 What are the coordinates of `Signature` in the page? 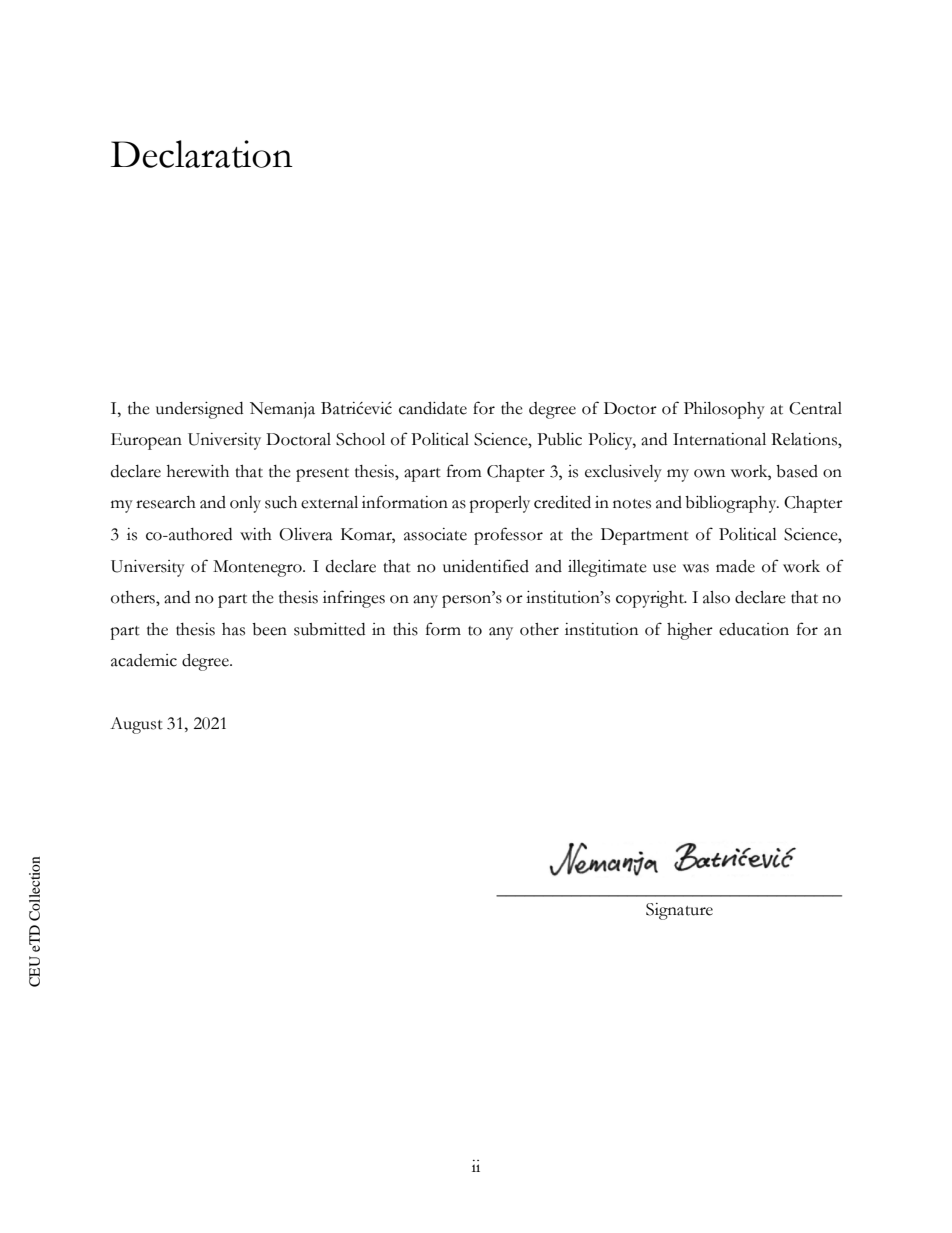 It's located at (679, 911).
